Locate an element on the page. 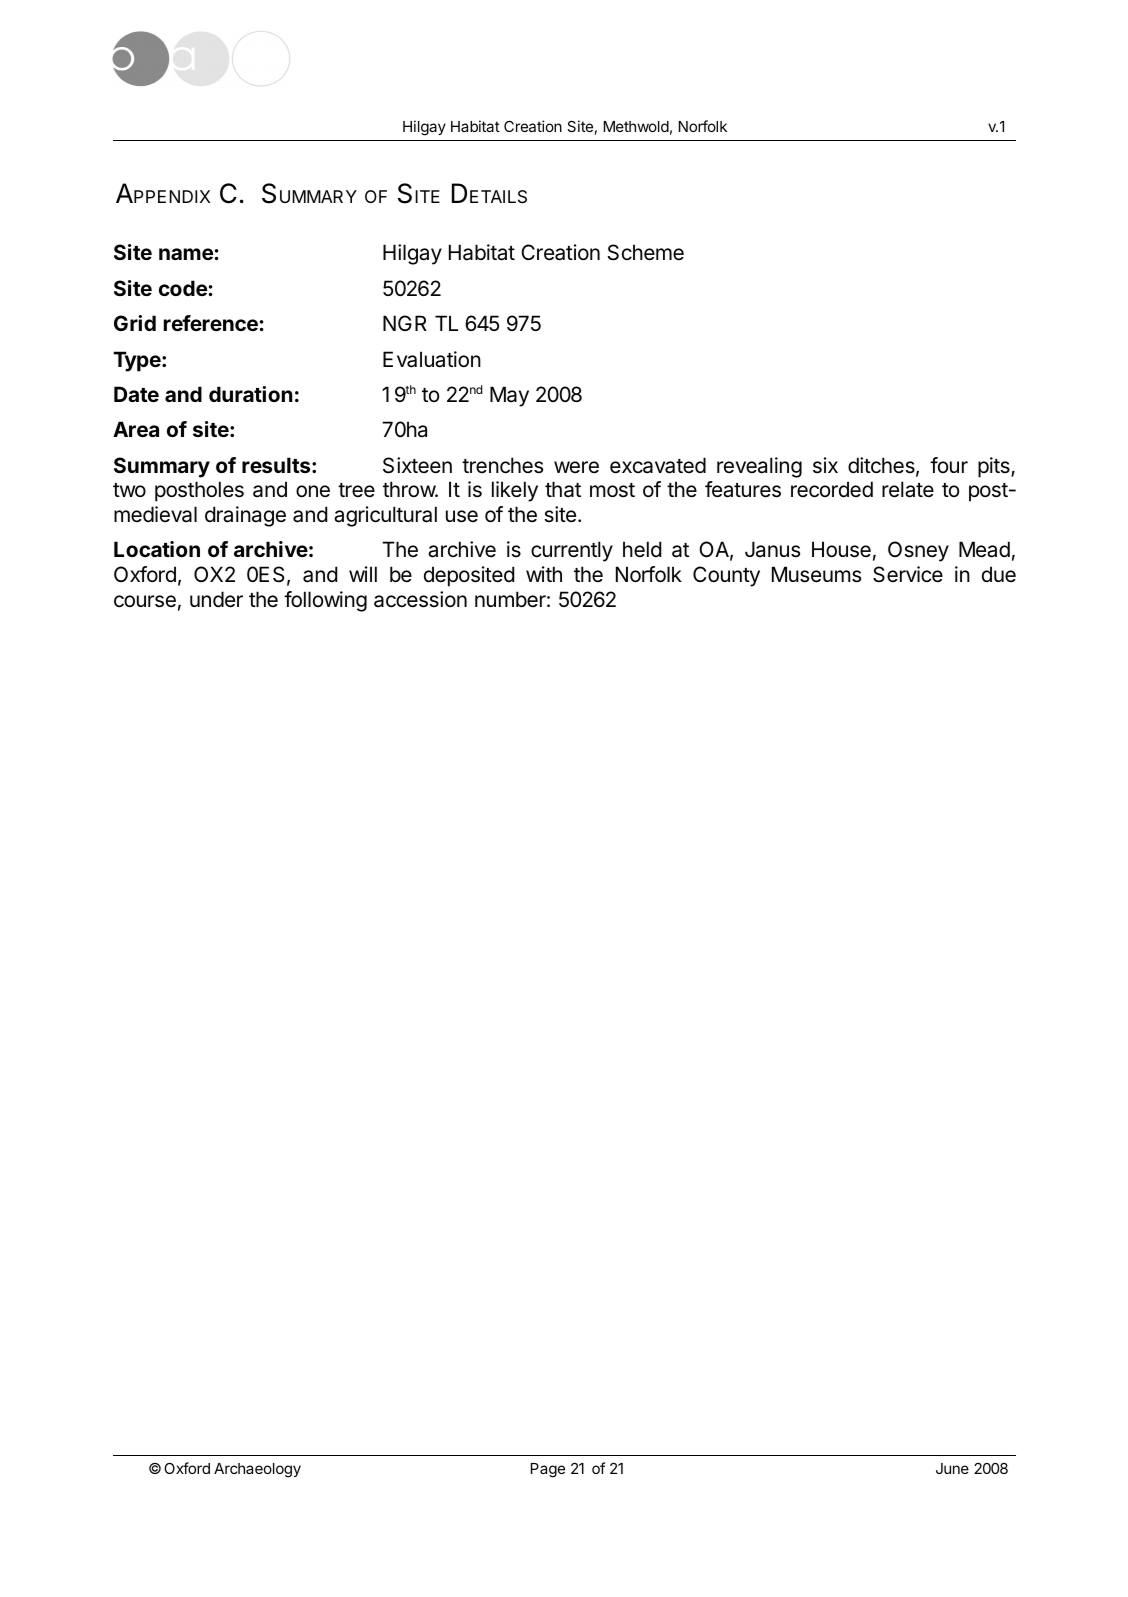 The width and height of the image is (1128, 1597). Scheme is located at coordinates (646, 252).
